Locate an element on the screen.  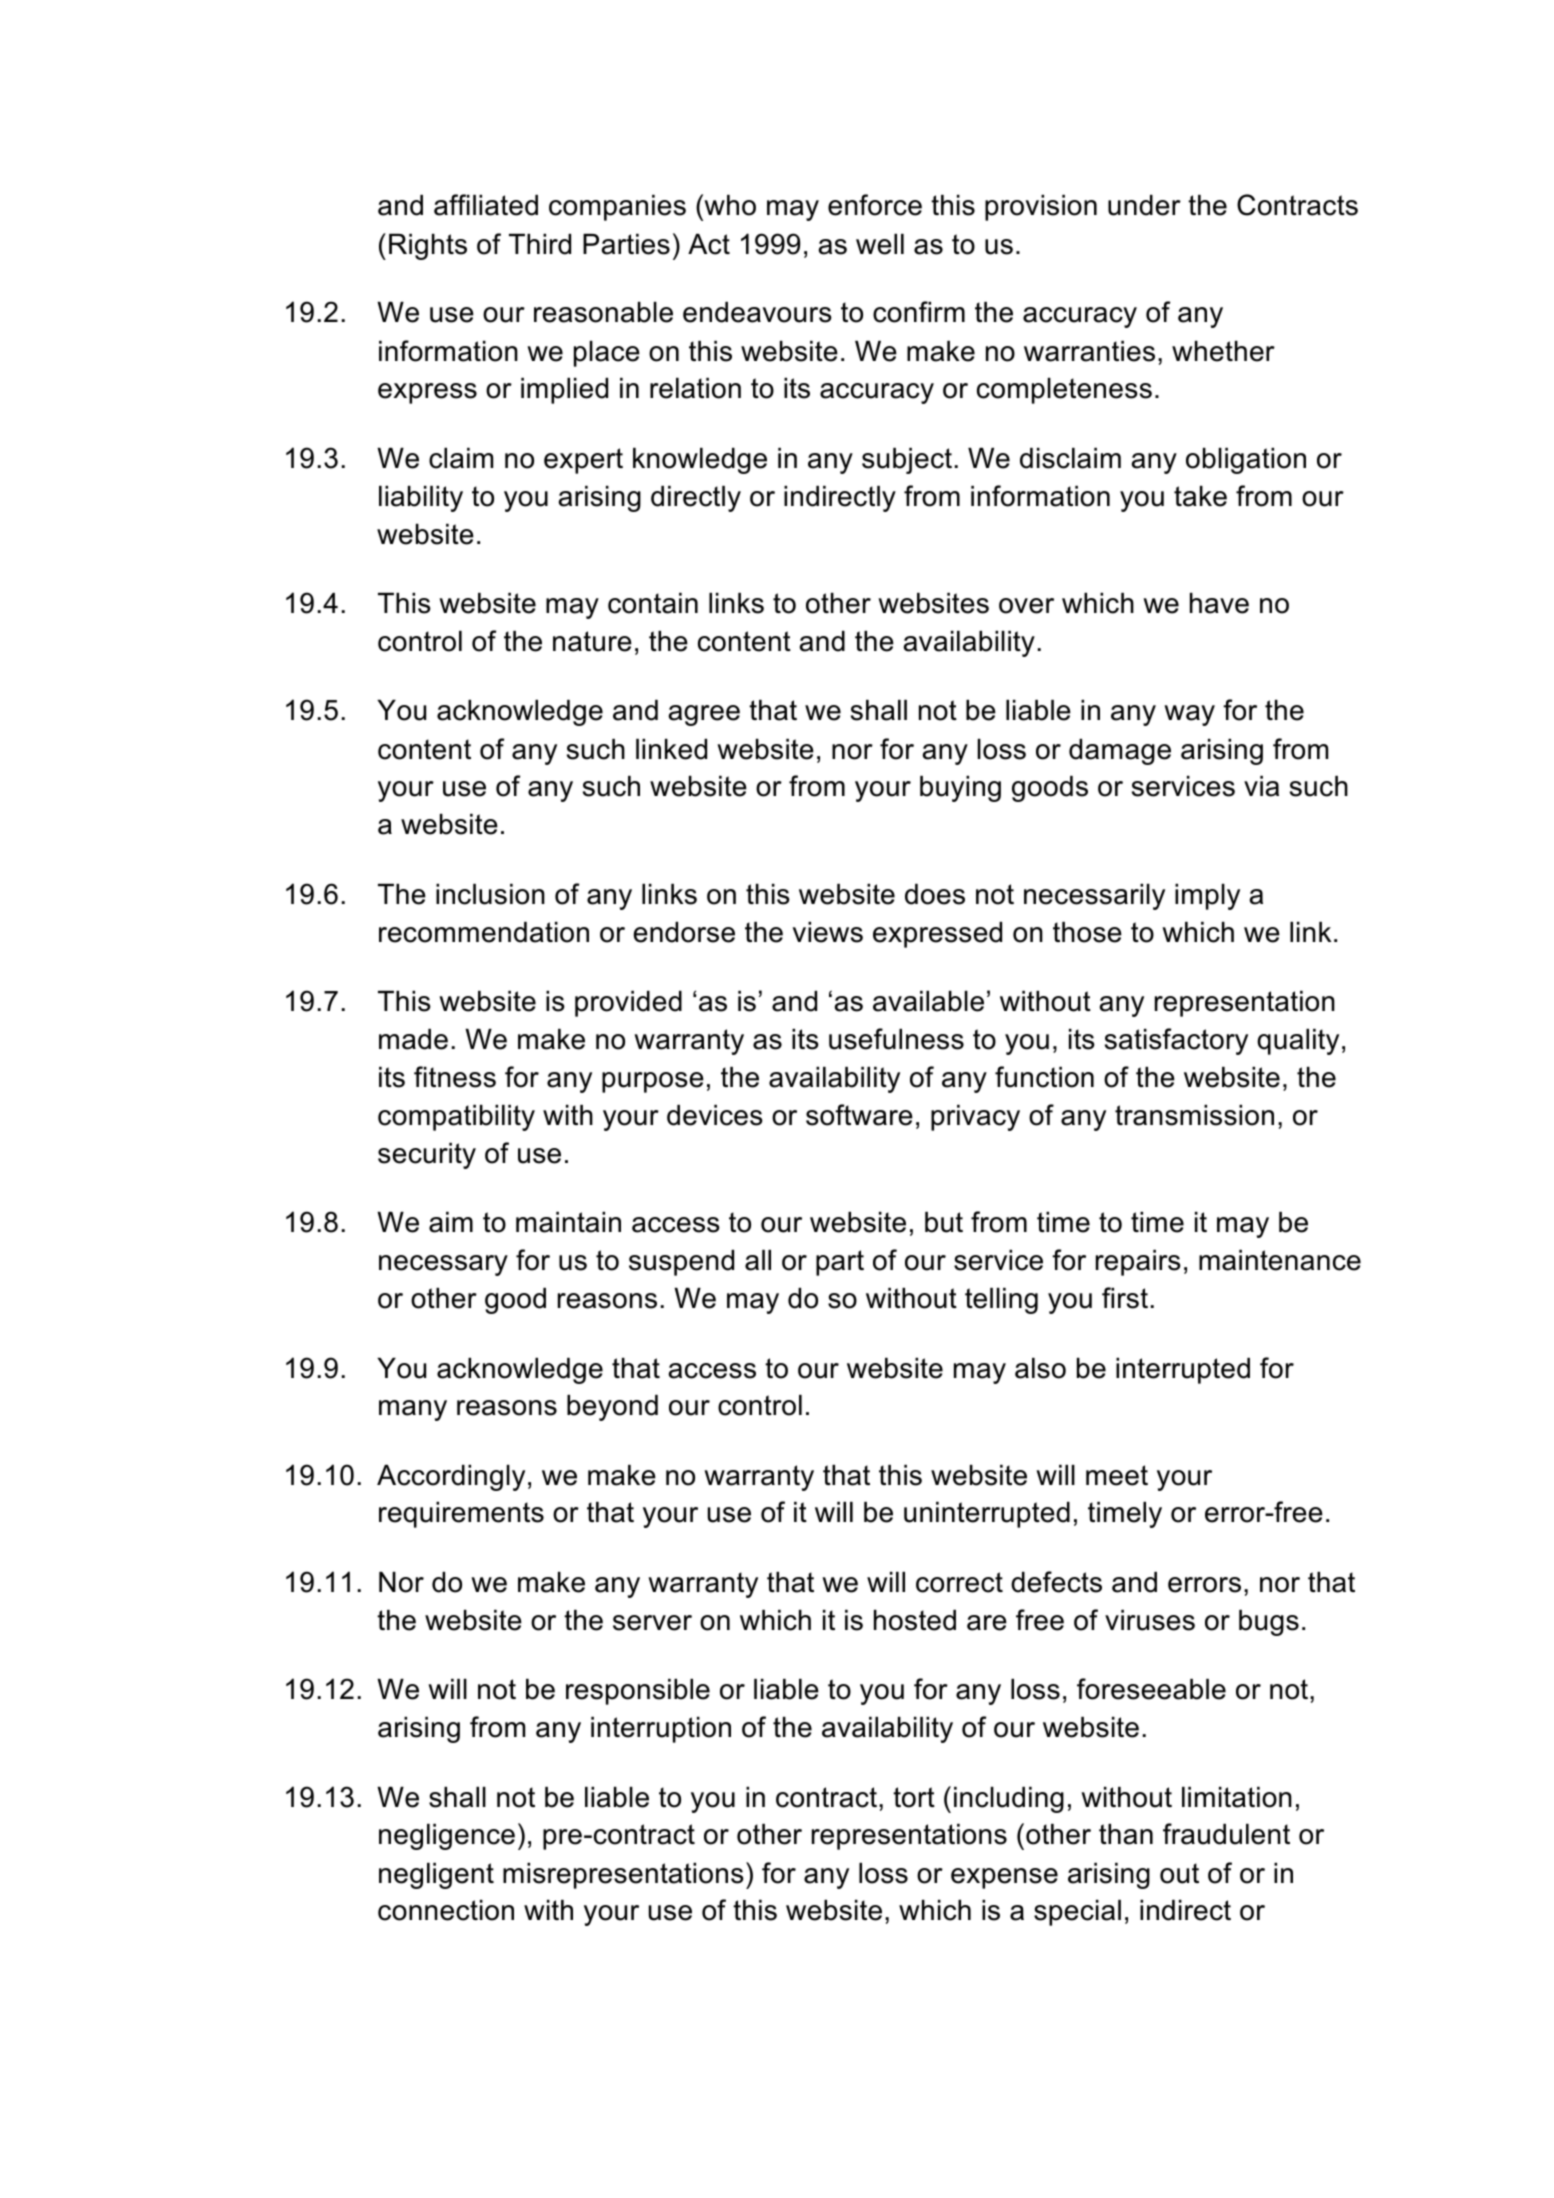
via is located at coordinates (1261, 786).
